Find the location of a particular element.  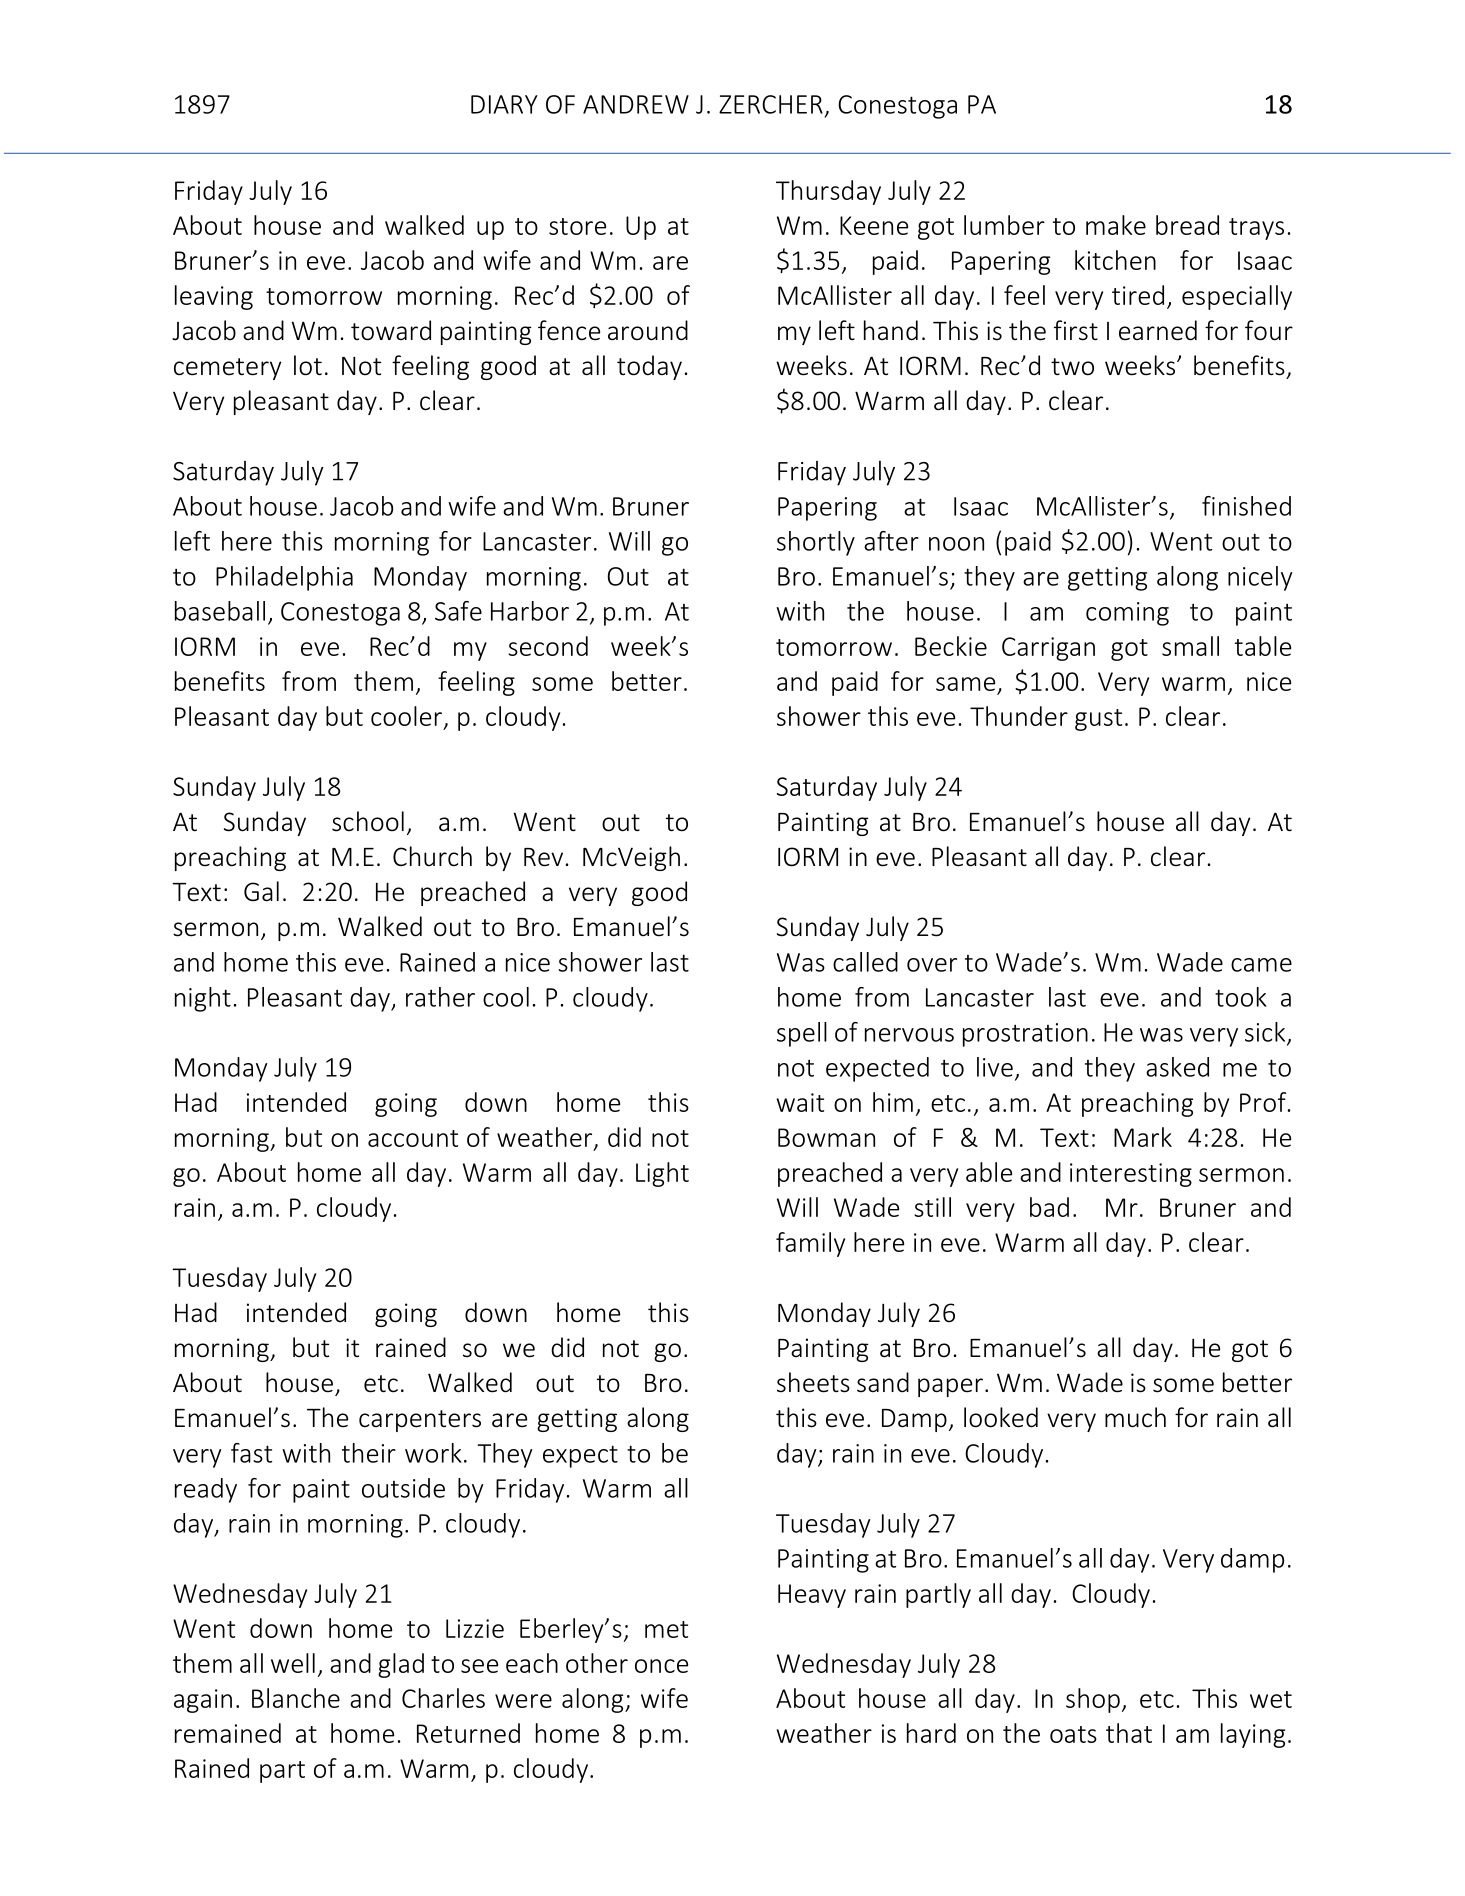

called is located at coordinates (865, 962).
